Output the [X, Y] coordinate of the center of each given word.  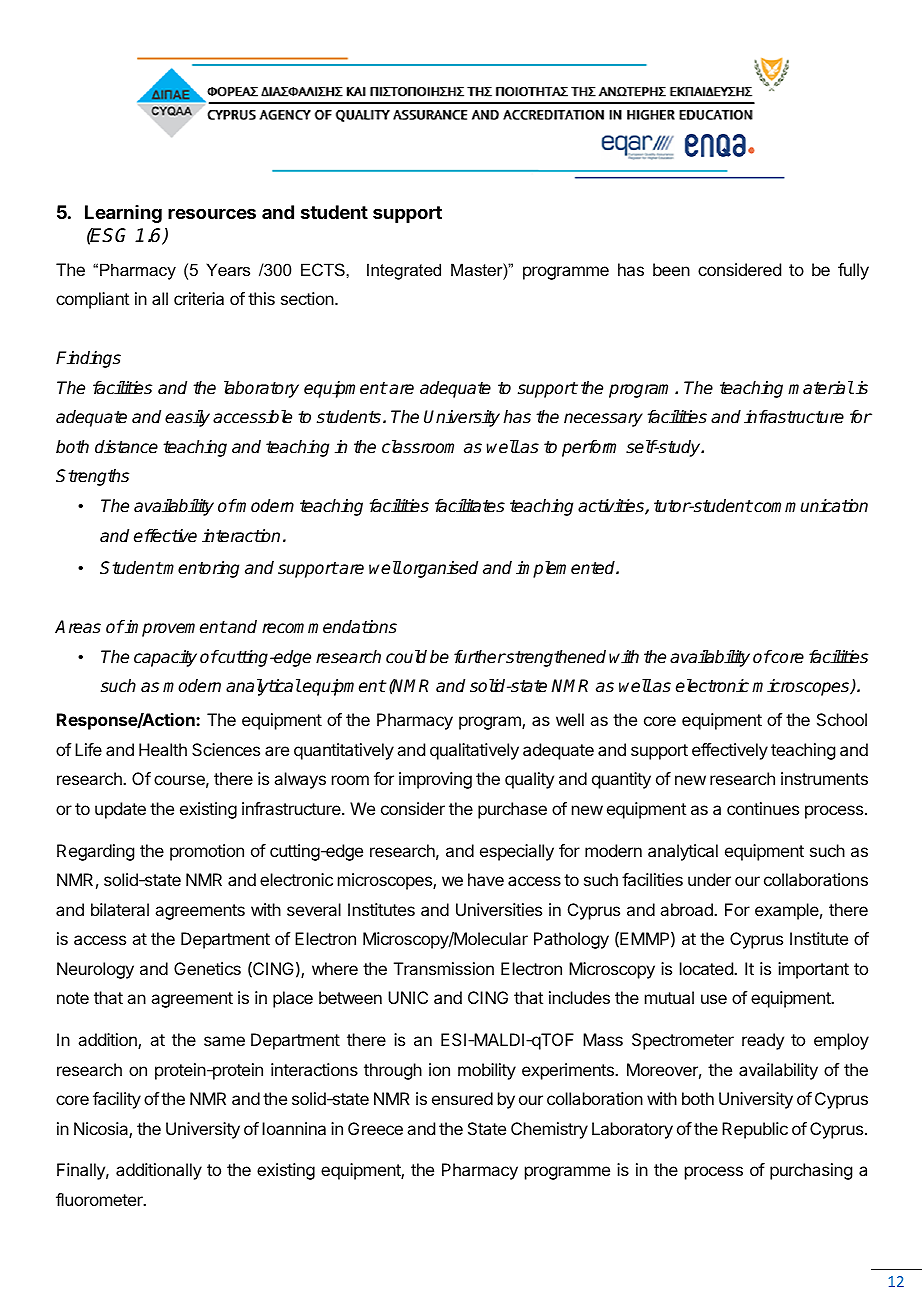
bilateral [120, 909]
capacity [165, 658]
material [821, 388]
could [406, 657]
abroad [687, 909]
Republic [755, 1130]
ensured [462, 1098]
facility [117, 1100]
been [671, 269]
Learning [123, 214]
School [842, 719]
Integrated [404, 271]
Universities [499, 909]
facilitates [470, 506]
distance [126, 447]
